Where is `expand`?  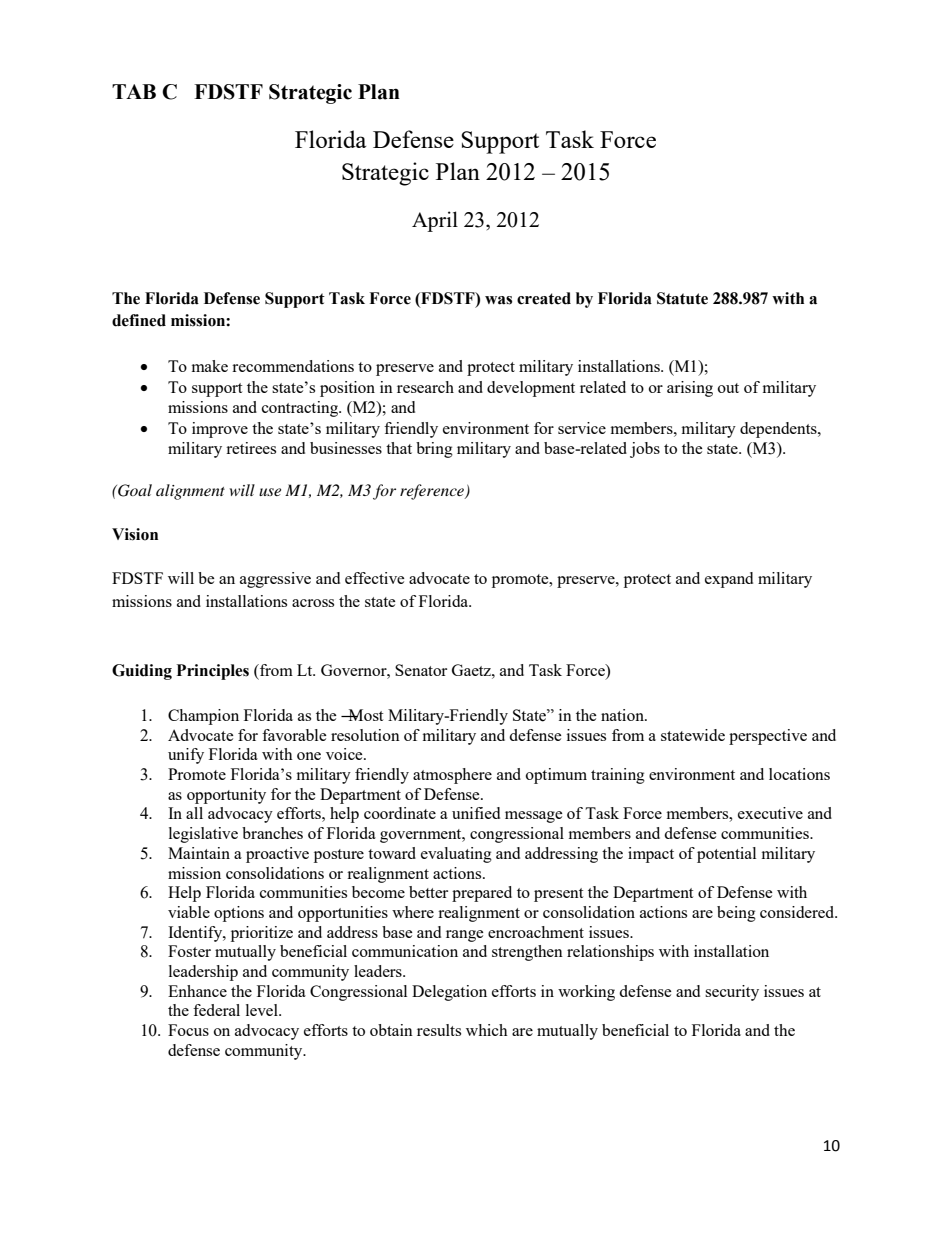
expand is located at coordinates (729, 580).
